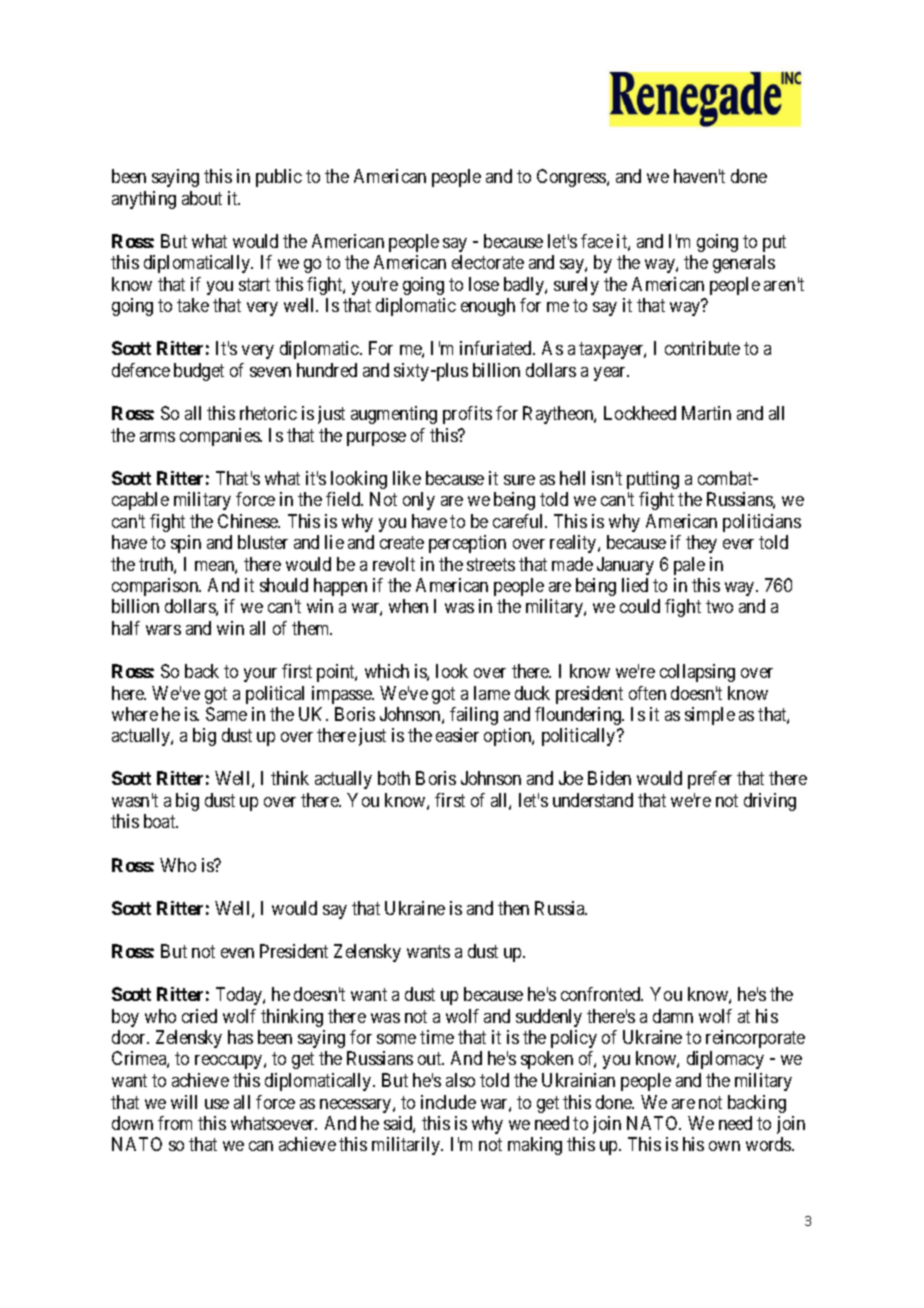 This image has height=1308, width=924. What do you see at coordinates (744, 264) in the image?
I see `generals` at bounding box center [744, 264].
